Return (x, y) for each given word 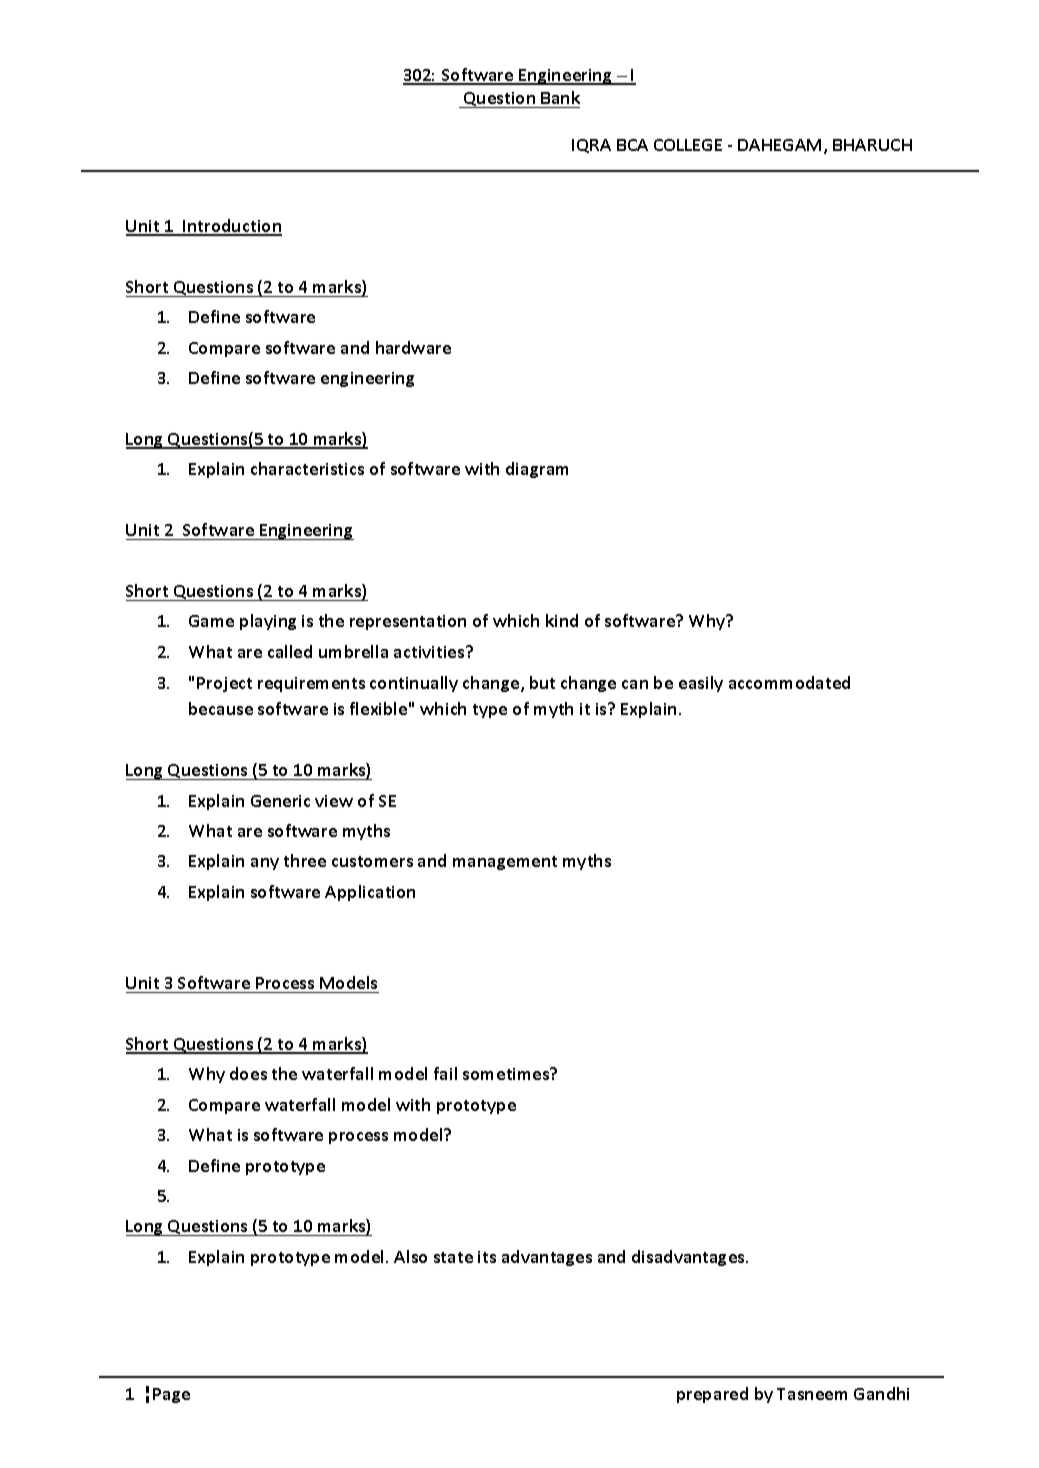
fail (445, 1073)
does (248, 1073)
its (487, 1257)
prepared (712, 1395)
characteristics (307, 468)
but (542, 682)
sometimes (507, 1073)
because (221, 708)
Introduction (231, 227)
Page (171, 1395)
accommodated (789, 682)
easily (701, 684)
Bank (560, 97)
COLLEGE (688, 145)
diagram (537, 470)
